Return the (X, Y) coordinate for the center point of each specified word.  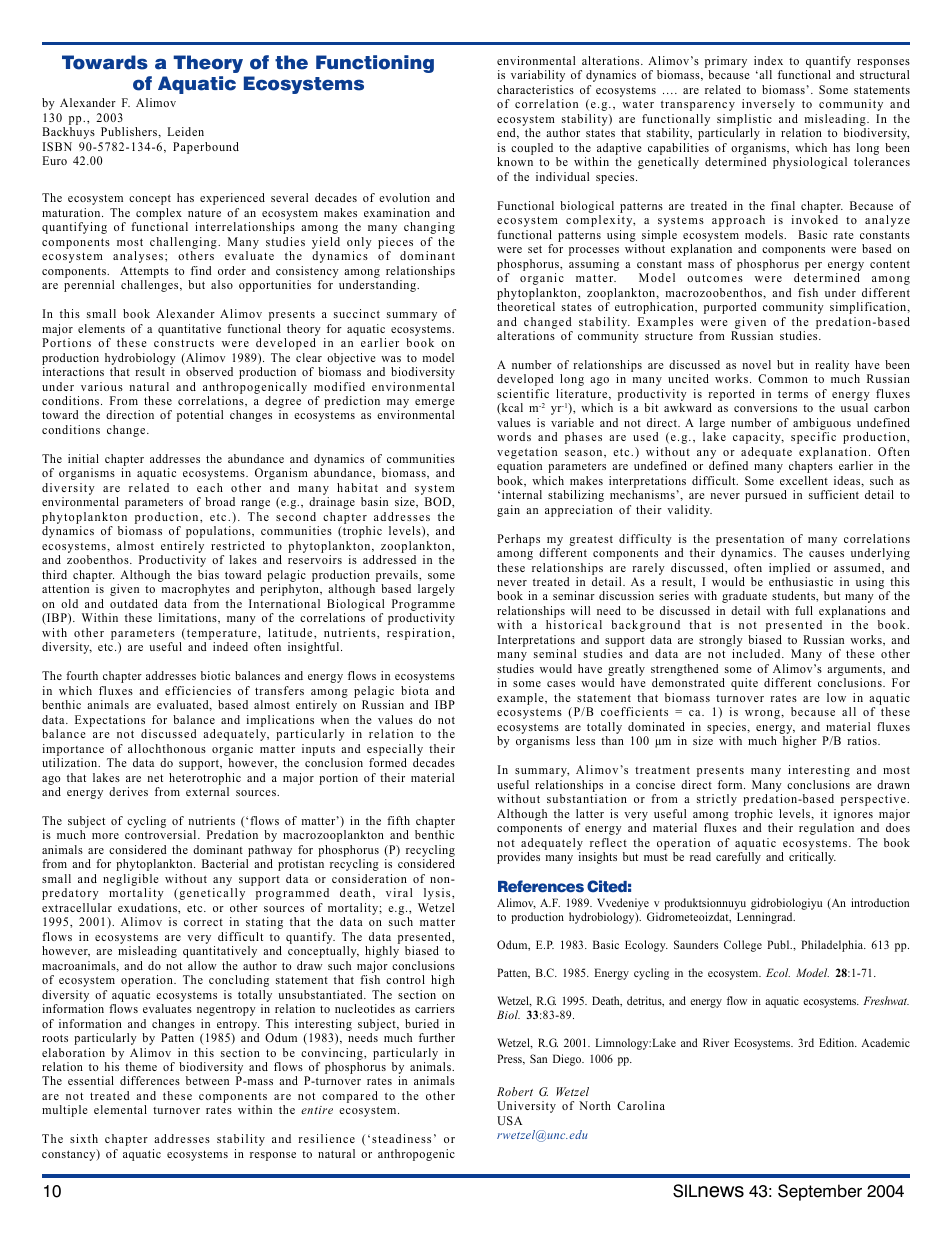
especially (395, 750)
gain (508, 511)
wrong (763, 714)
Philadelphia (833, 946)
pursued (766, 496)
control (405, 979)
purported (730, 308)
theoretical (526, 306)
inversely (768, 105)
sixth (84, 1138)
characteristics (535, 89)
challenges (151, 286)
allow (202, 965)
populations (219, 532)
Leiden (185, 131)
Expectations (110, 721)
